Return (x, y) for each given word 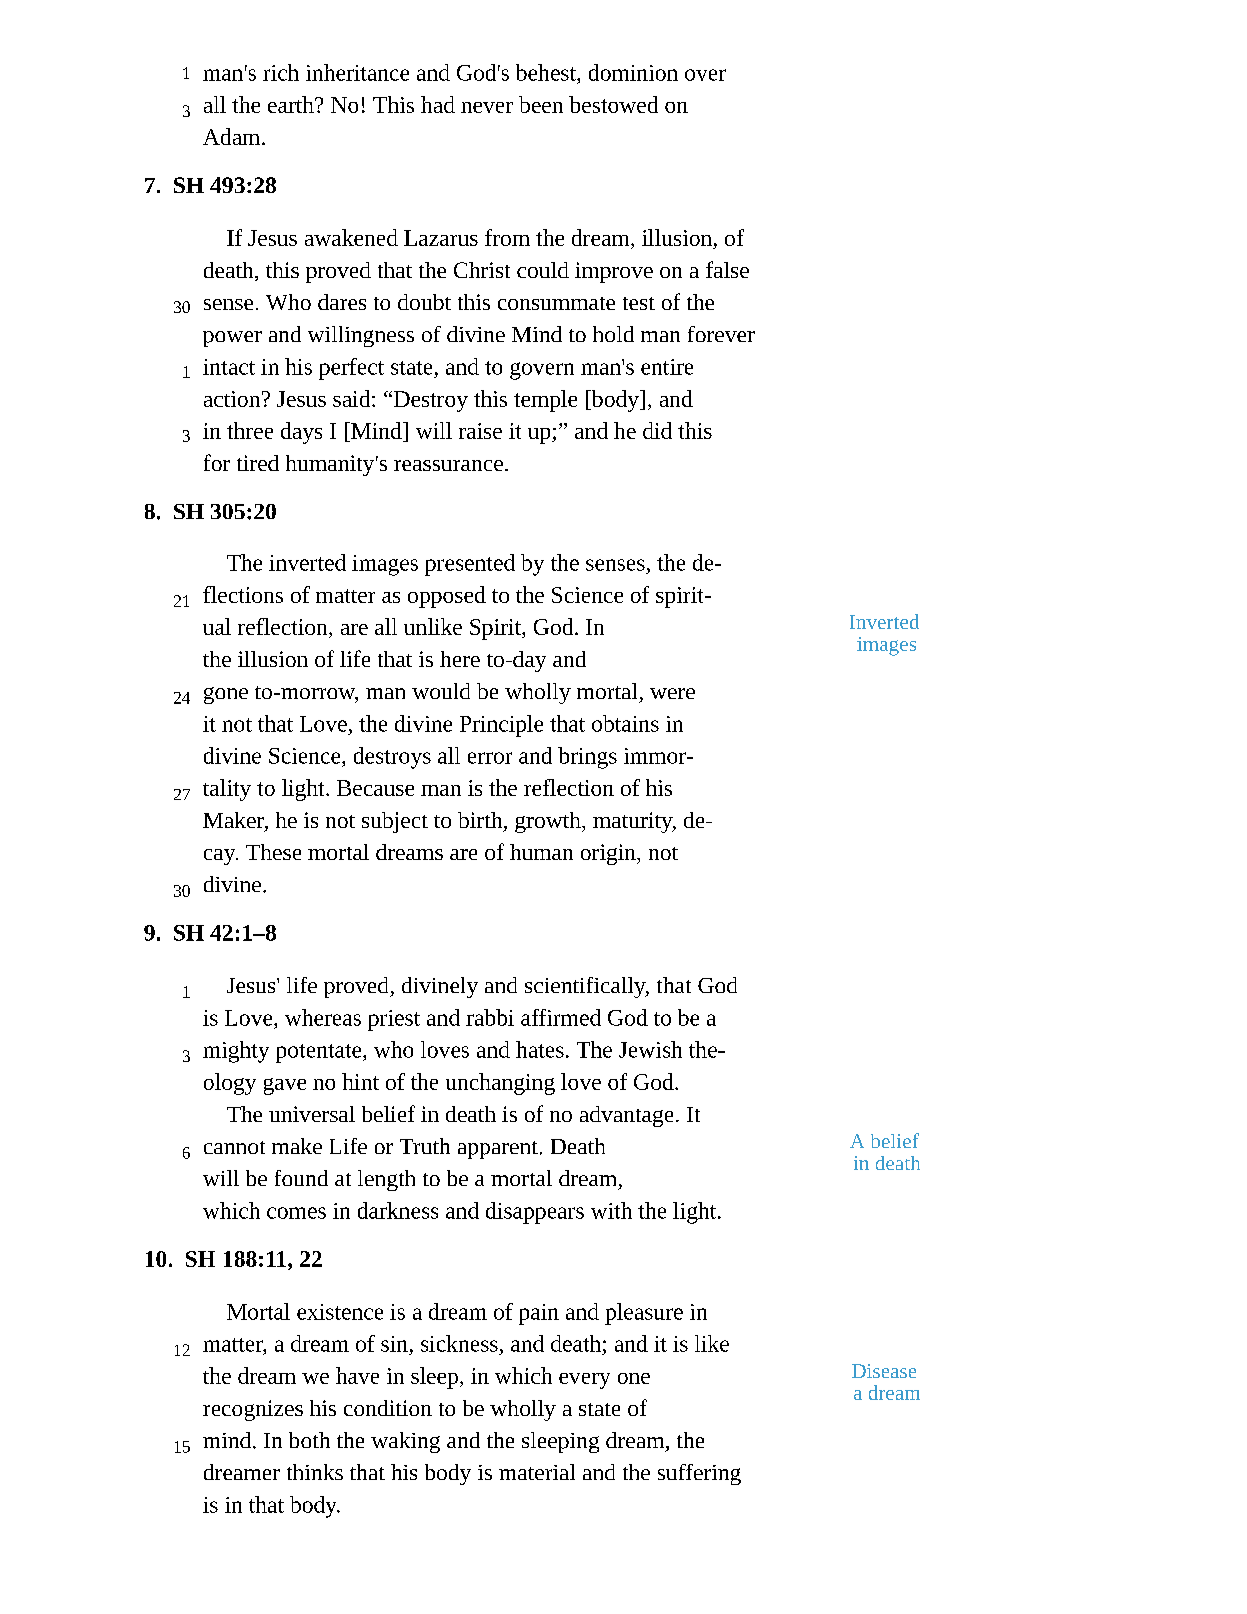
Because (375, 788)
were (672, 693)
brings (587, 758)
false (727, 269)
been (541, 104)
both (309, 1440)
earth (292, 104)
